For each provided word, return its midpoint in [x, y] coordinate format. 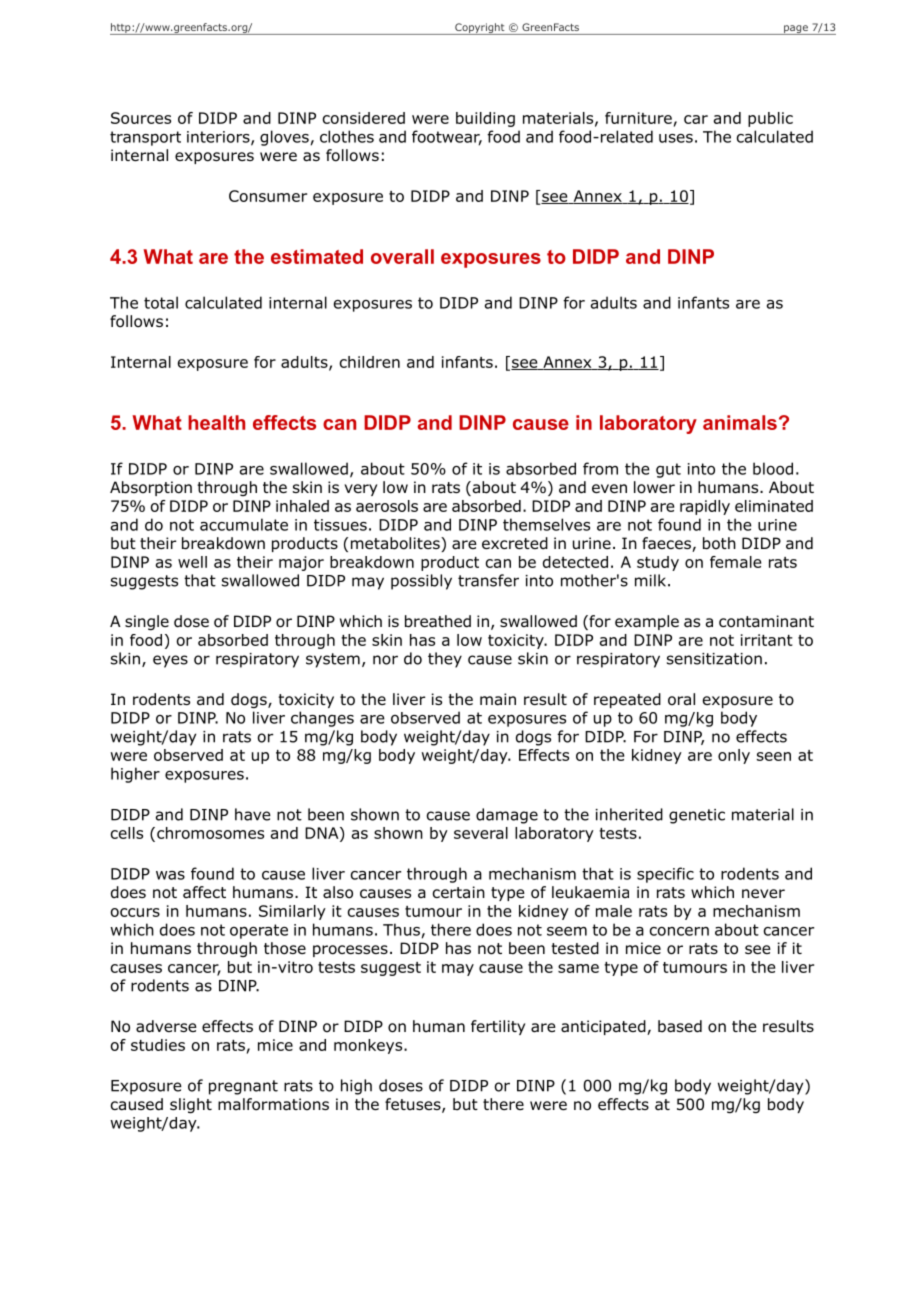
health [216, 422]
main [498, 699]
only [734, 756]
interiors [219, 138]
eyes [170, 661]
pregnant [243, 1087]
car [696, 119]
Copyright [480, 29]
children [370, 362]
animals [740, 422]
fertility [498, 1027]
